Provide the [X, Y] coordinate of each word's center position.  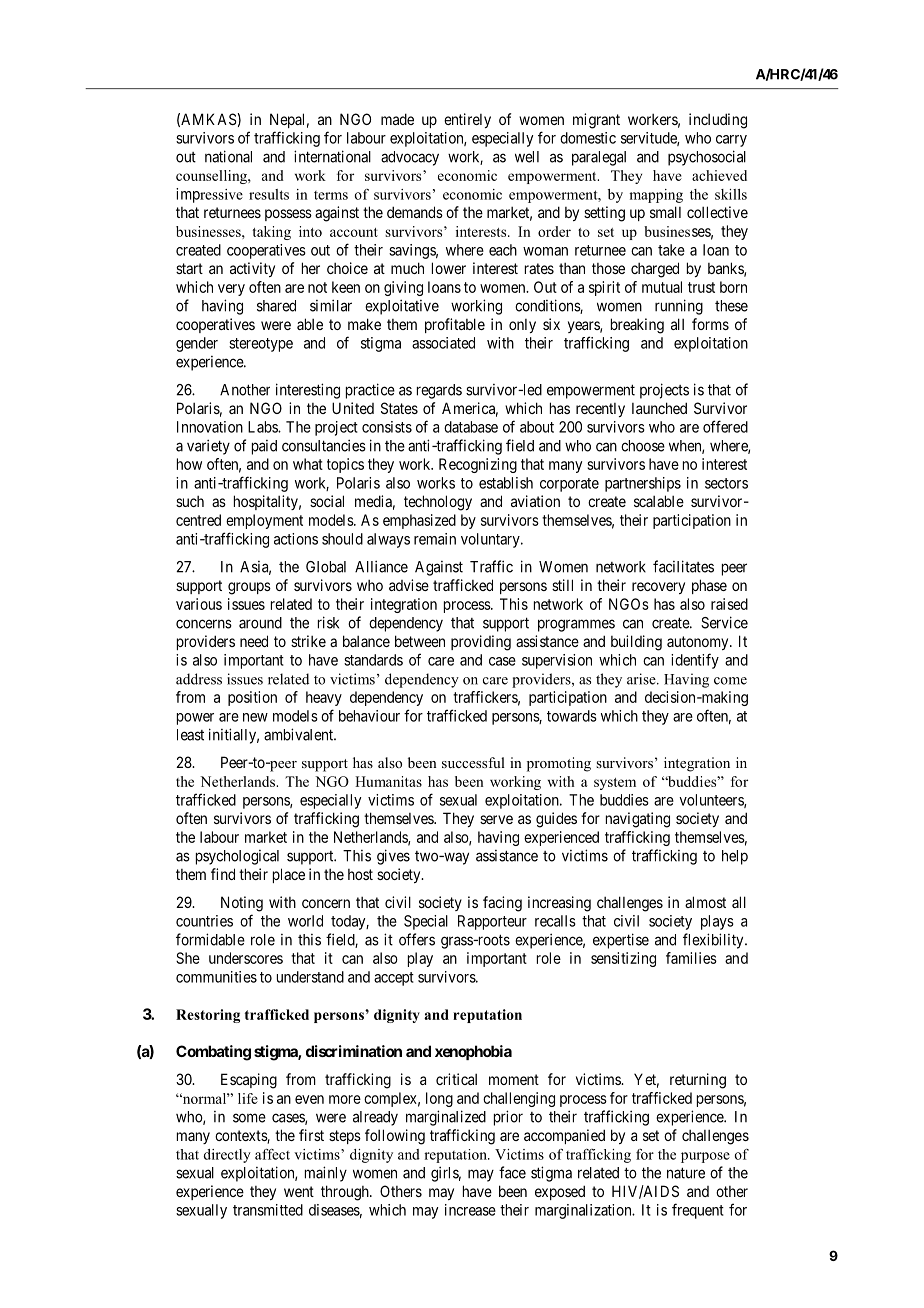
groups [249, 588]
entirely [467, 120]
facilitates [683, 566]
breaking [637, 326]
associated [443, 343]
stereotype [261, 345]
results [269, 194]
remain [435, 539]
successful [473, 762]
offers [417, 939]
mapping [656, 196]
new [255, 717]
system [615, 784]
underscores [246, 958]
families [691, 958]
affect [272, 1154]
